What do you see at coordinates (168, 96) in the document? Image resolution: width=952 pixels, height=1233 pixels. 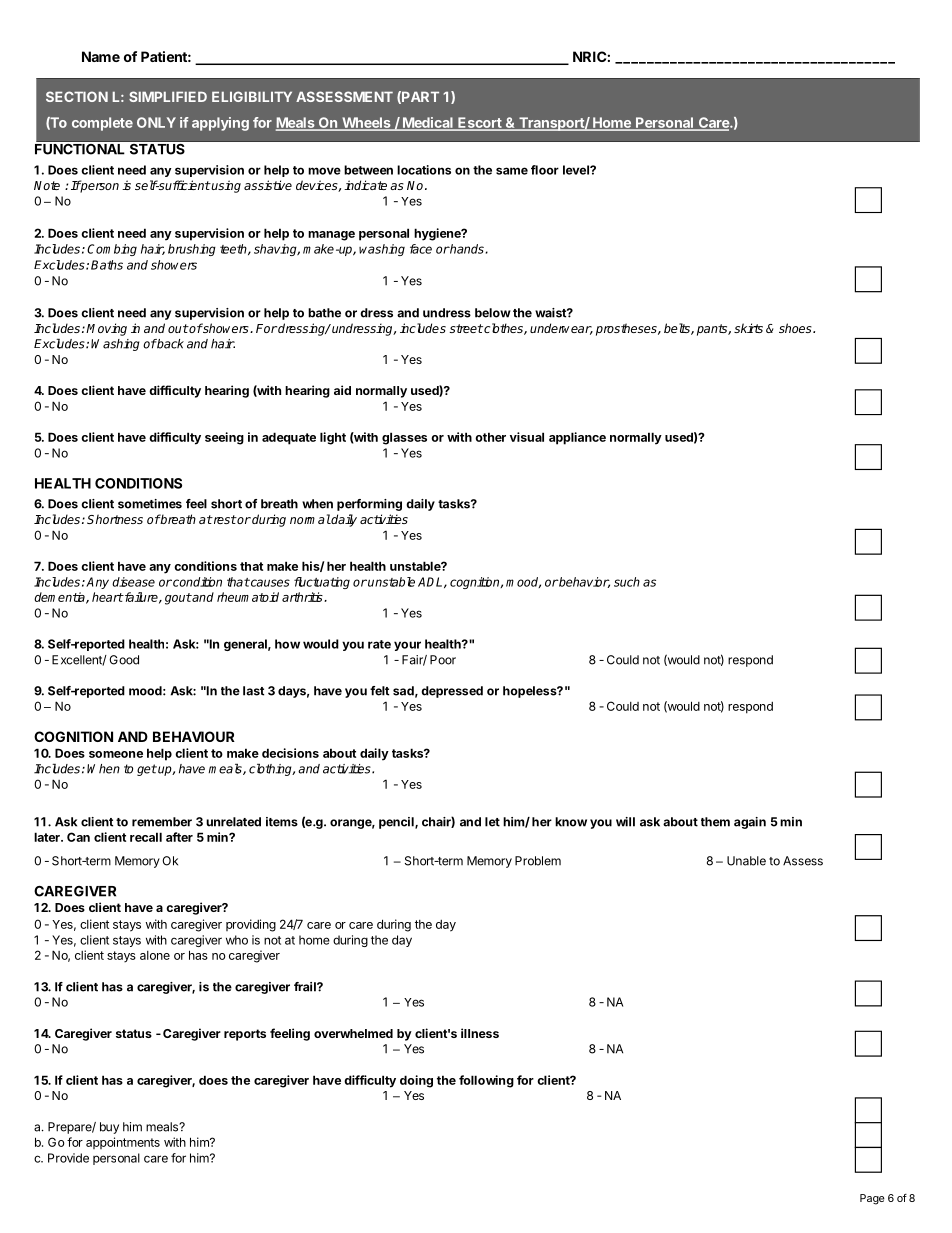 I see `SIMPLIFIED` at bounding box center [168, 96].
